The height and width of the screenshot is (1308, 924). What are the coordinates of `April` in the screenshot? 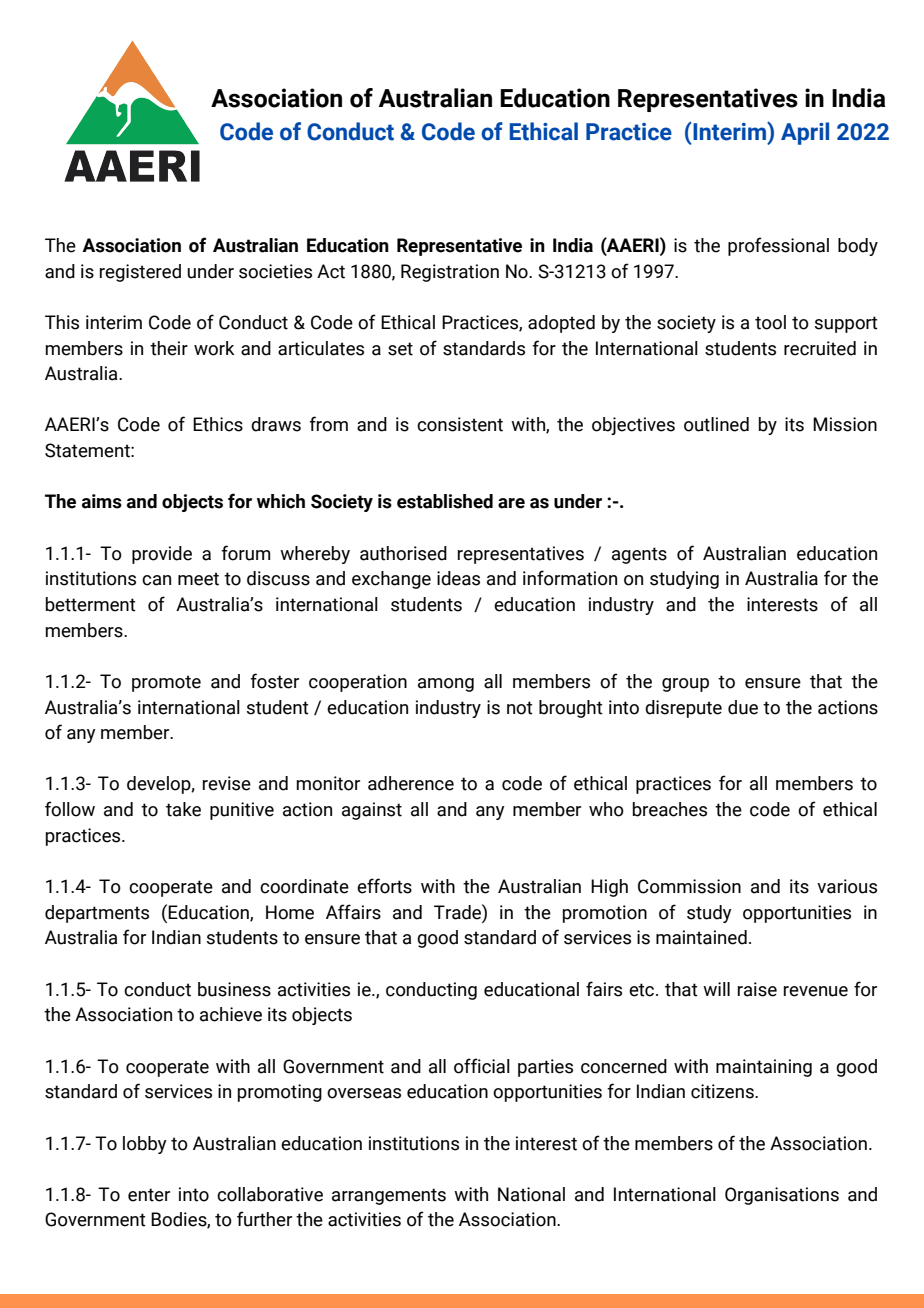 It's located at (805, 133).
